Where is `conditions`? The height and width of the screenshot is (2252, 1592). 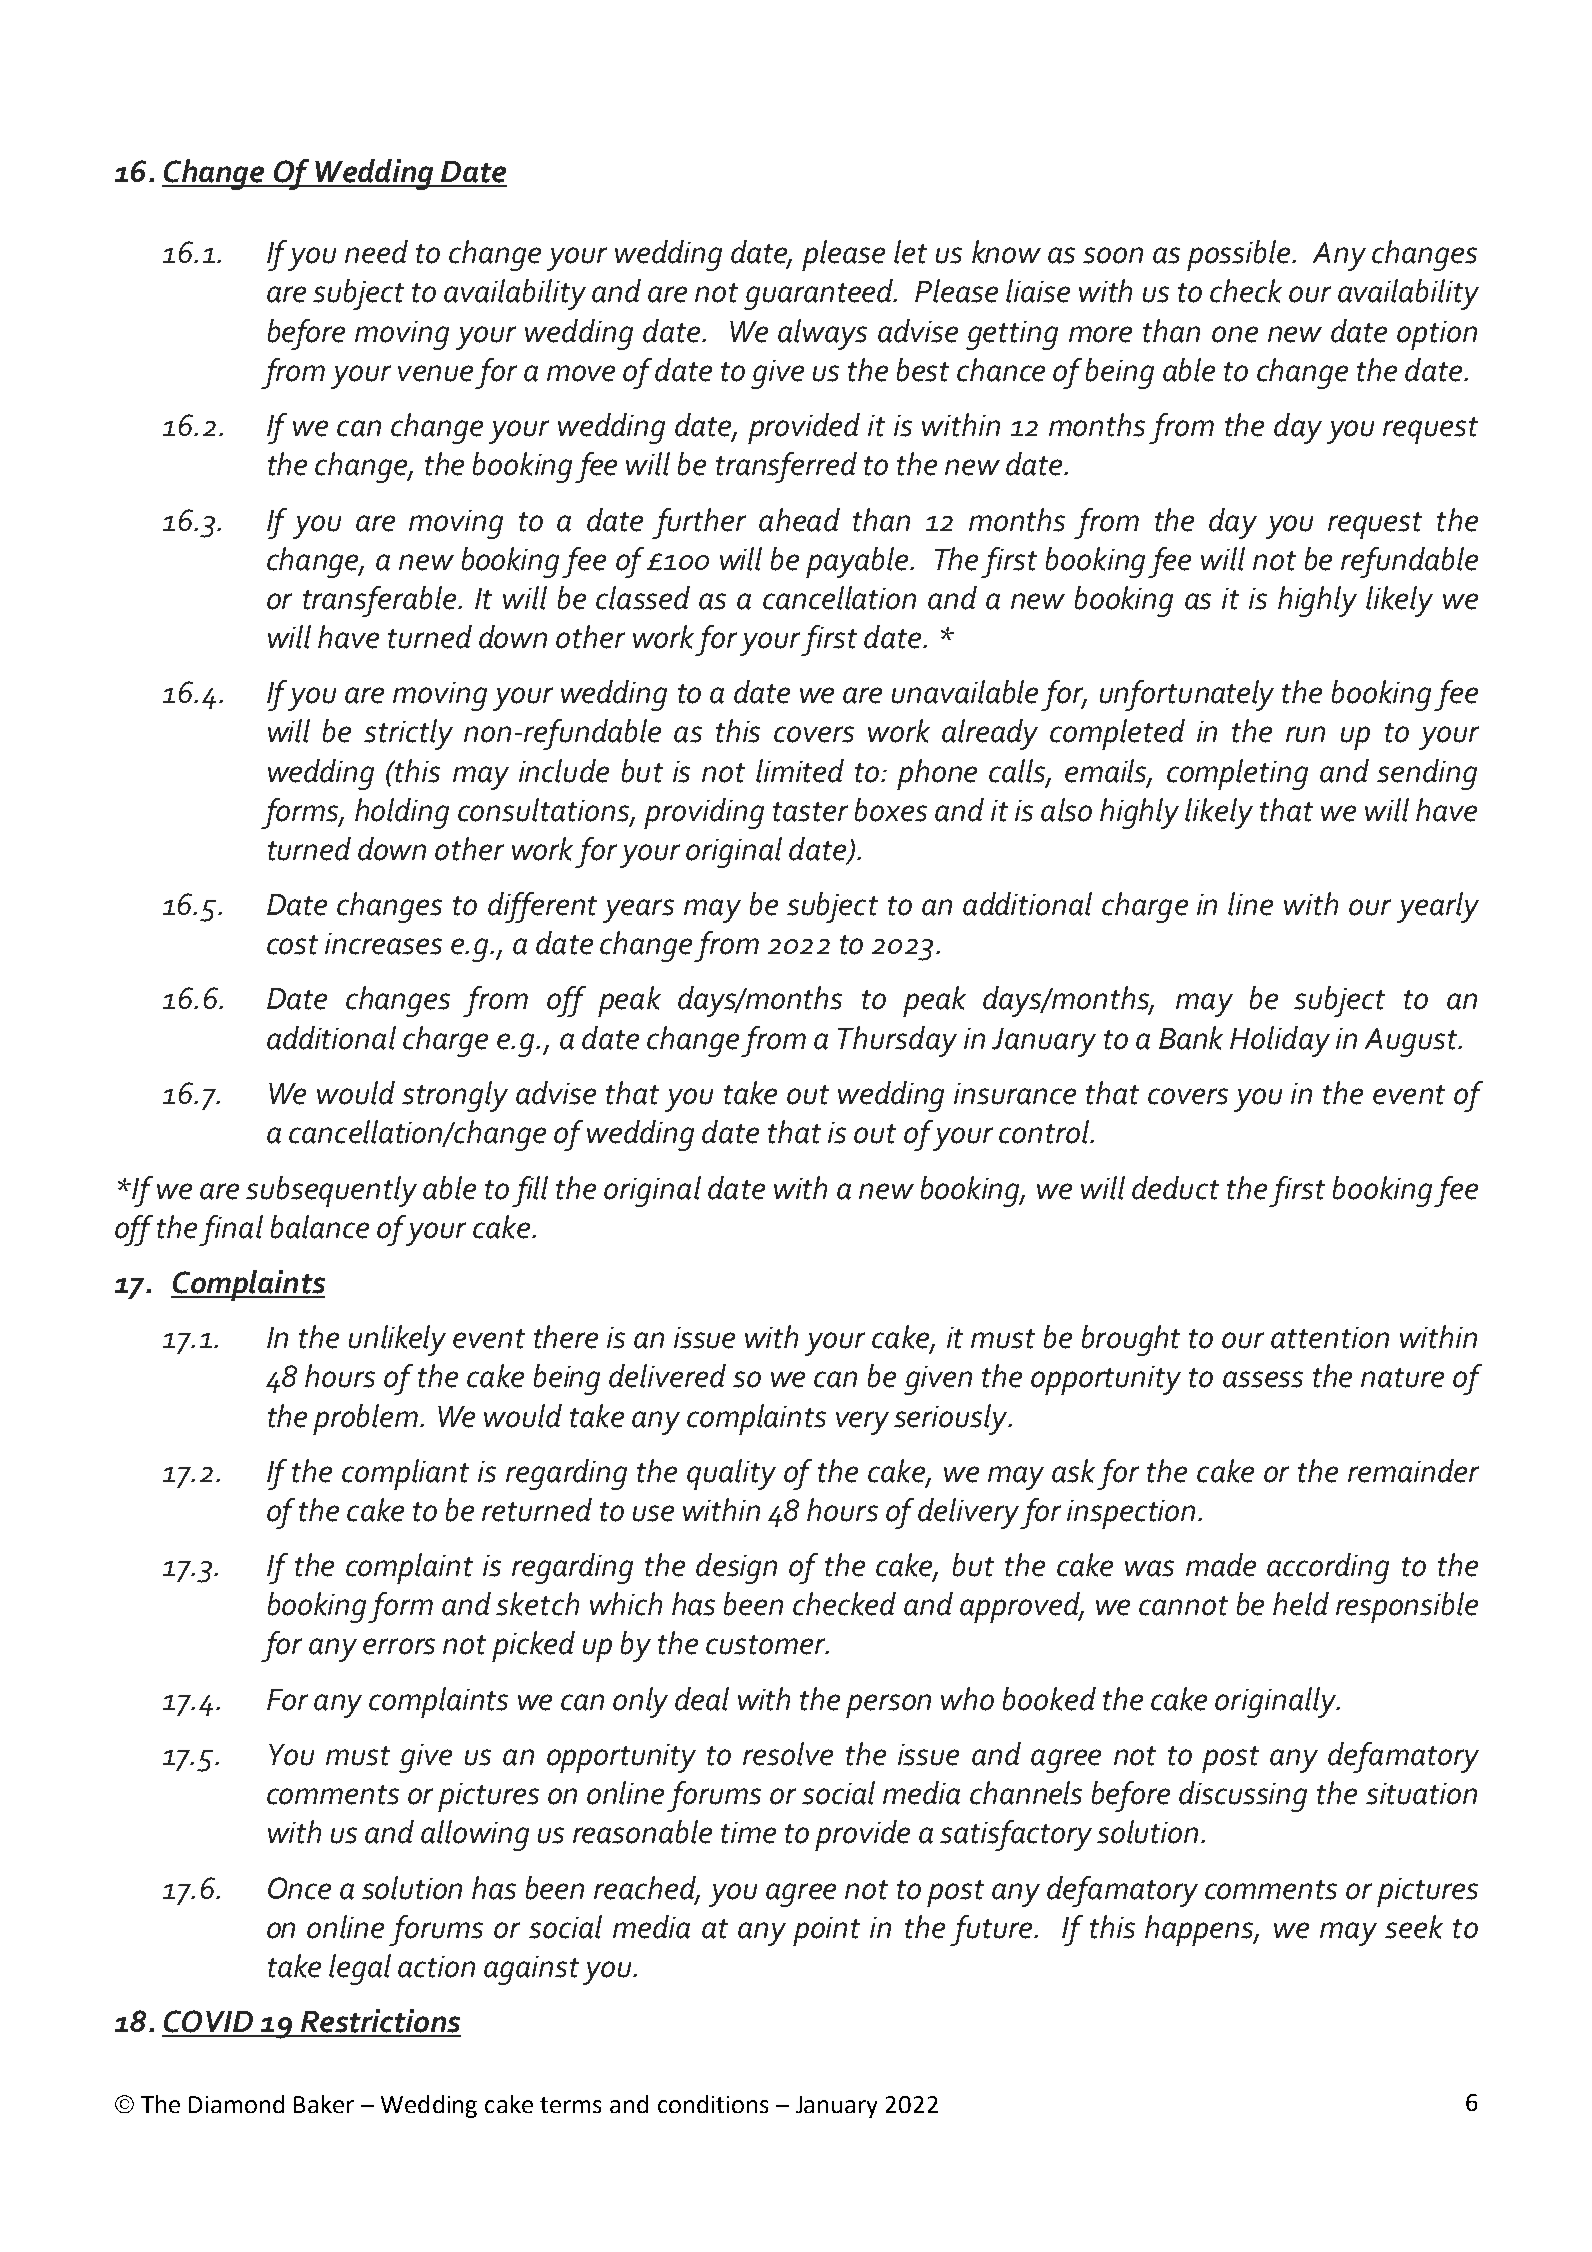 conditions is located at coordinates (713, 2104).
